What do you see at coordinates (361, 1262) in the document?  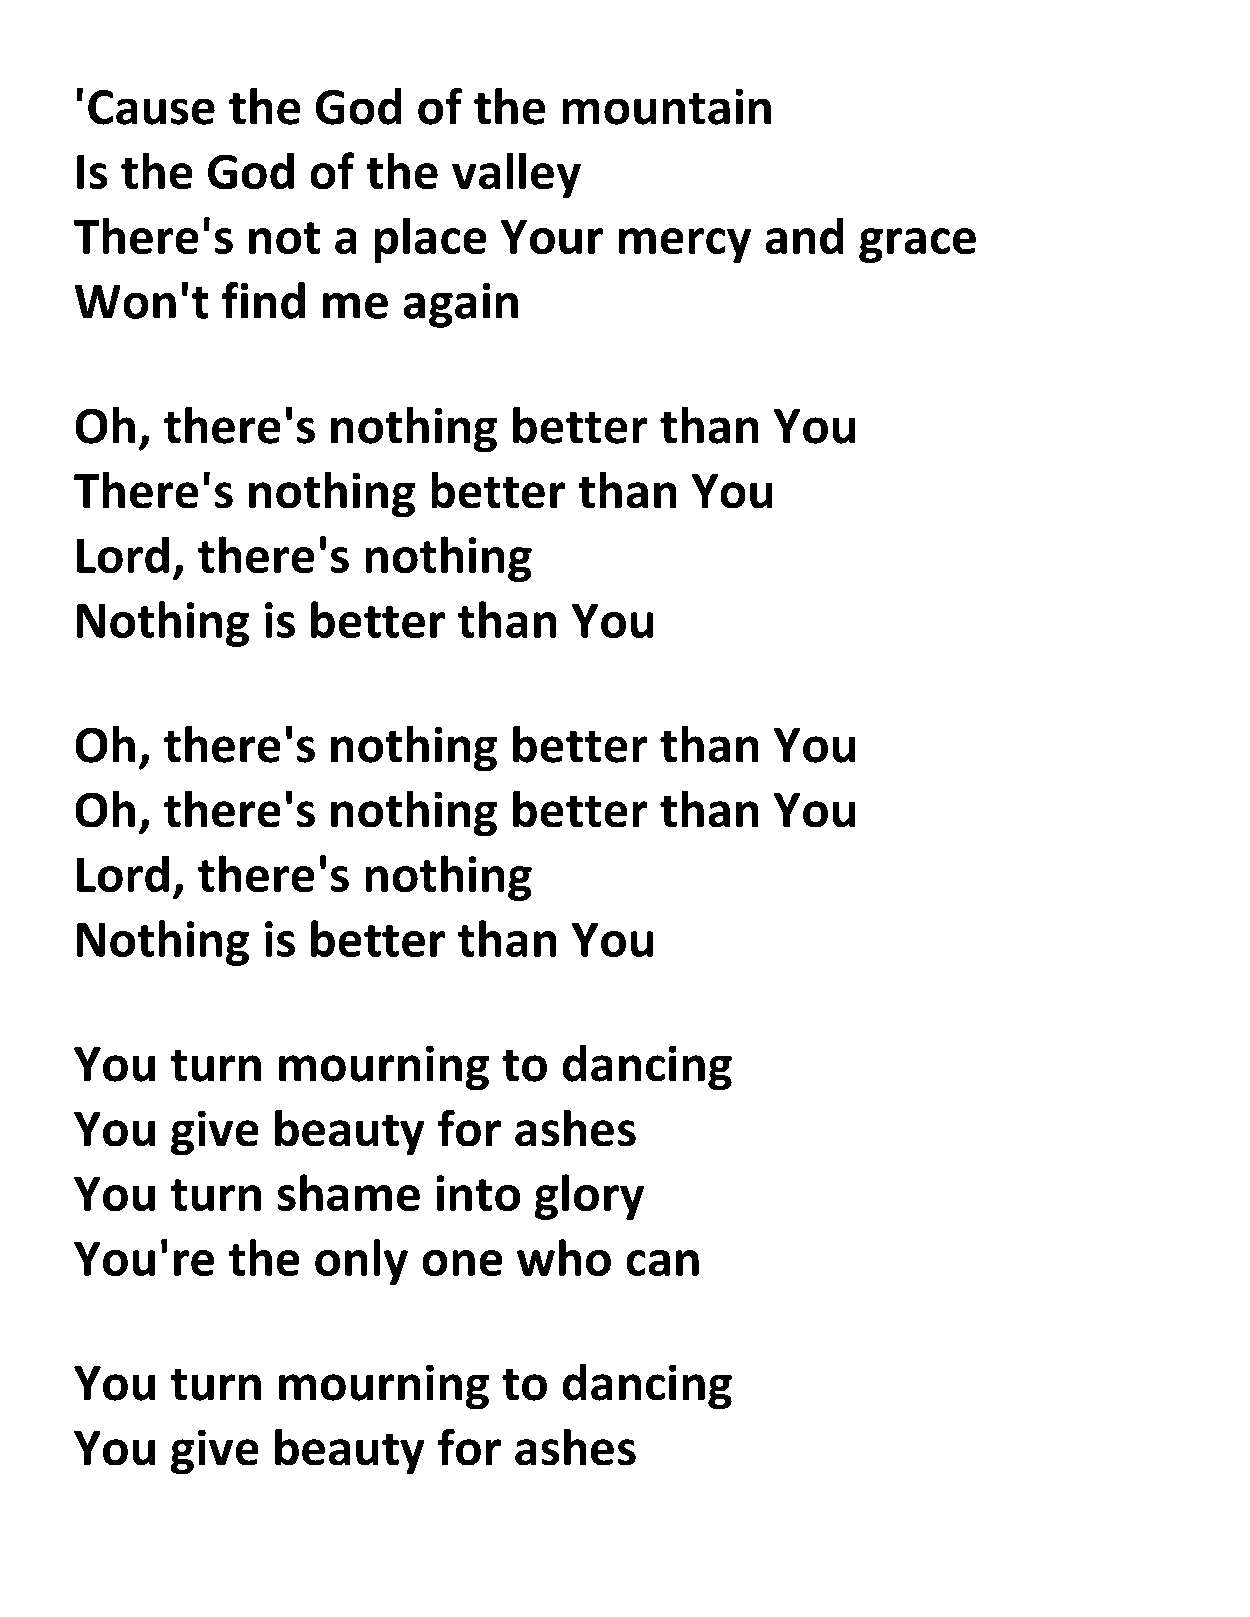 I see `only` at bounding box center [361, 1262].
